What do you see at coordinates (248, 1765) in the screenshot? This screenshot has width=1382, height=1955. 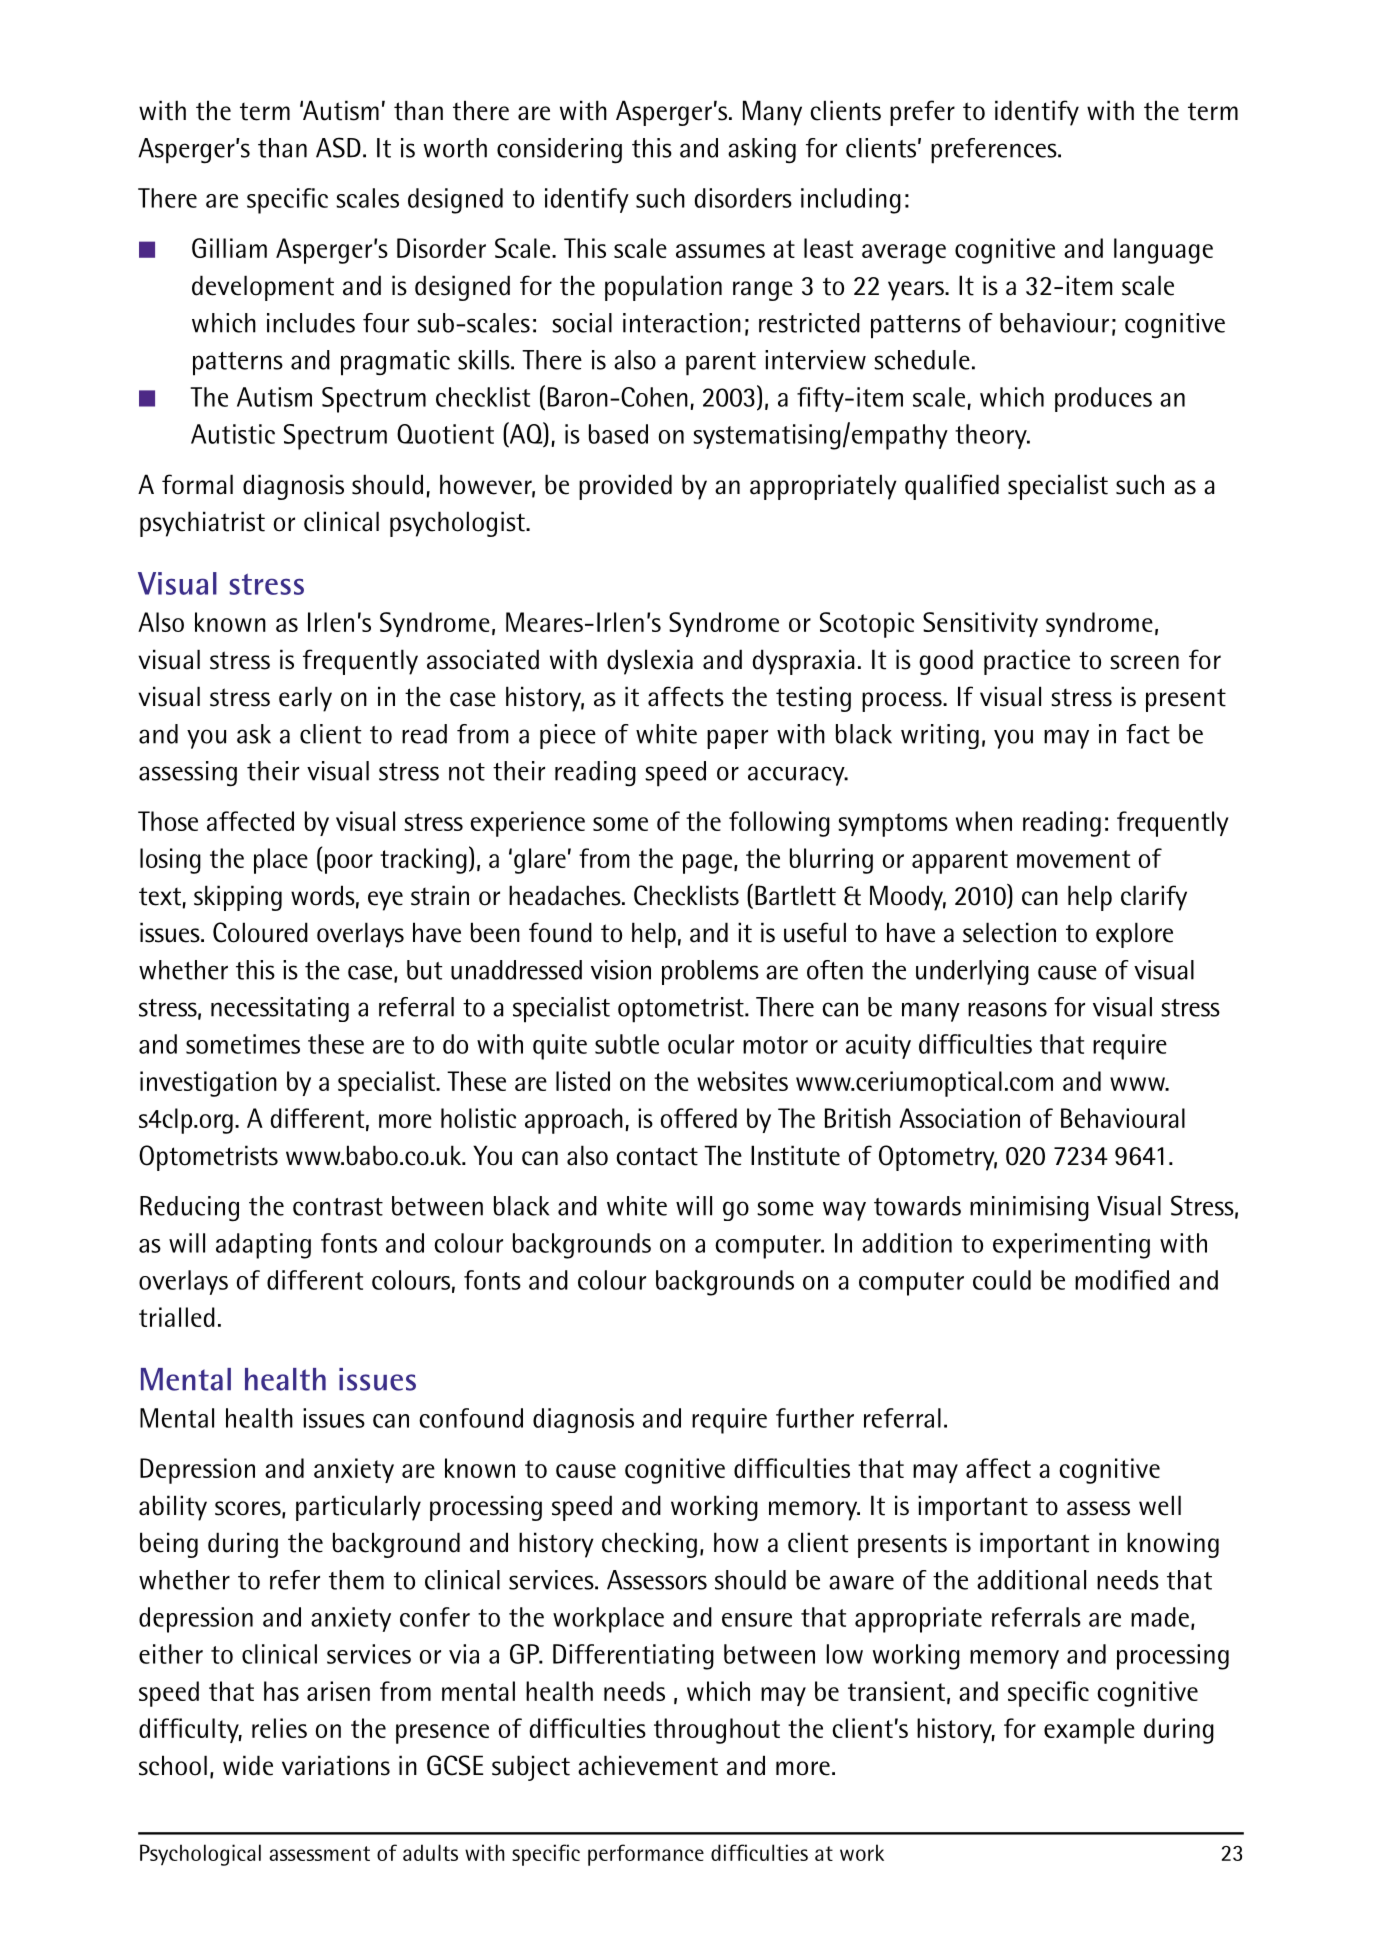 I see `wide` at bounding box center [248, 1765].
